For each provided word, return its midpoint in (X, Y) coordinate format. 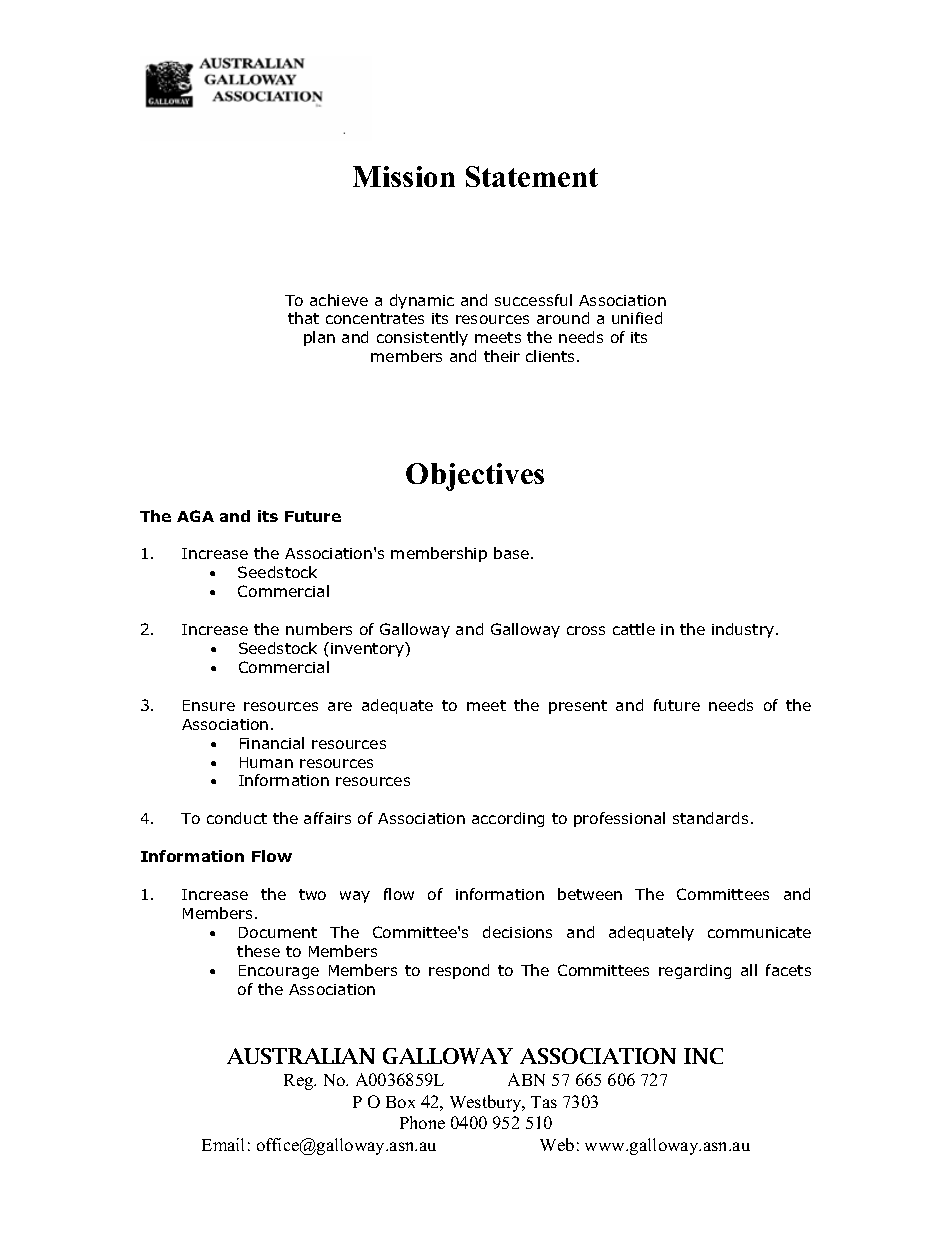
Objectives (475, 477)
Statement (532, 176)
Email (223, 1144)
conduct (237, 818)
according (508, 819)
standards (710, 818)
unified (637, 318)
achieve (339, 300)
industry (744, 630)
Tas (544, 1102)
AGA (195, 516)
